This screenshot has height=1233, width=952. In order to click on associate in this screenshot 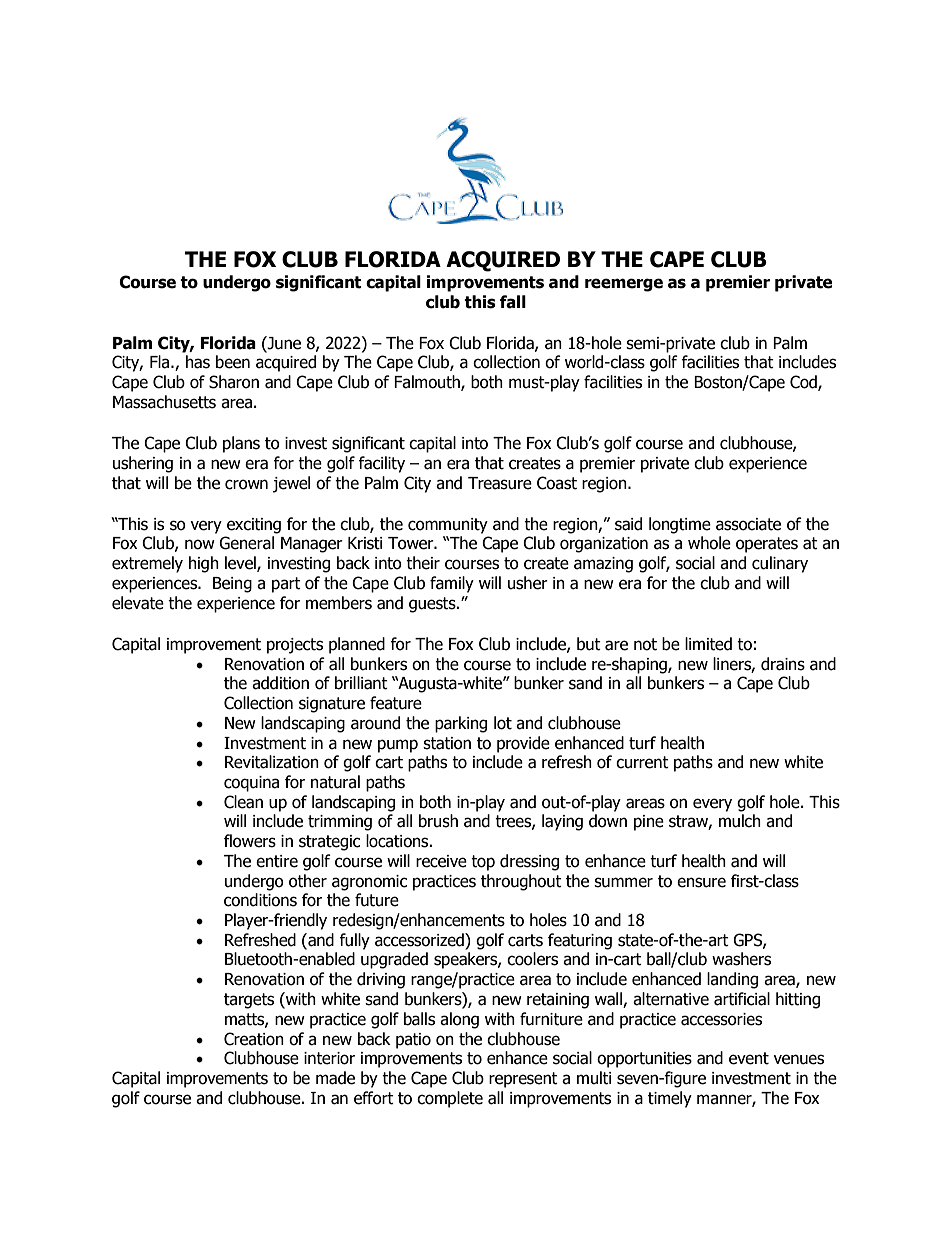, I will do `click(748, 524)`.
